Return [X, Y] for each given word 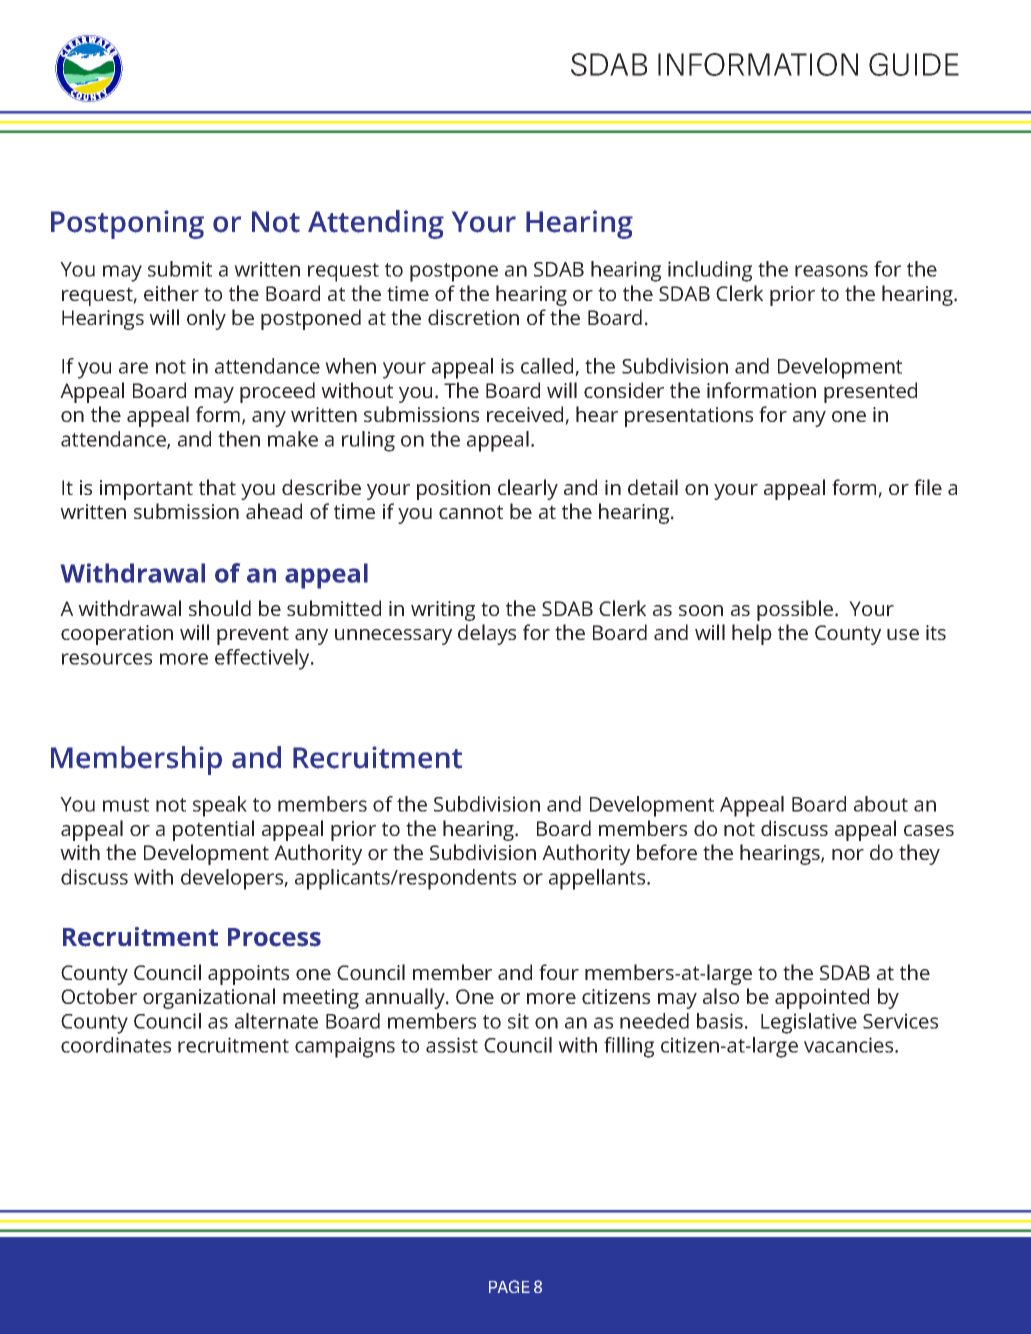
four [559, 972]
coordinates [116, 1045]
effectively [263, 659]
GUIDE [914, 64]
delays [487, 634]
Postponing [127, 224]
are [133, 368]
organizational [209, 998]
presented [870, 392]
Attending [376, 224]
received [526, 415]
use [903, 634]
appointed [822, 998]
